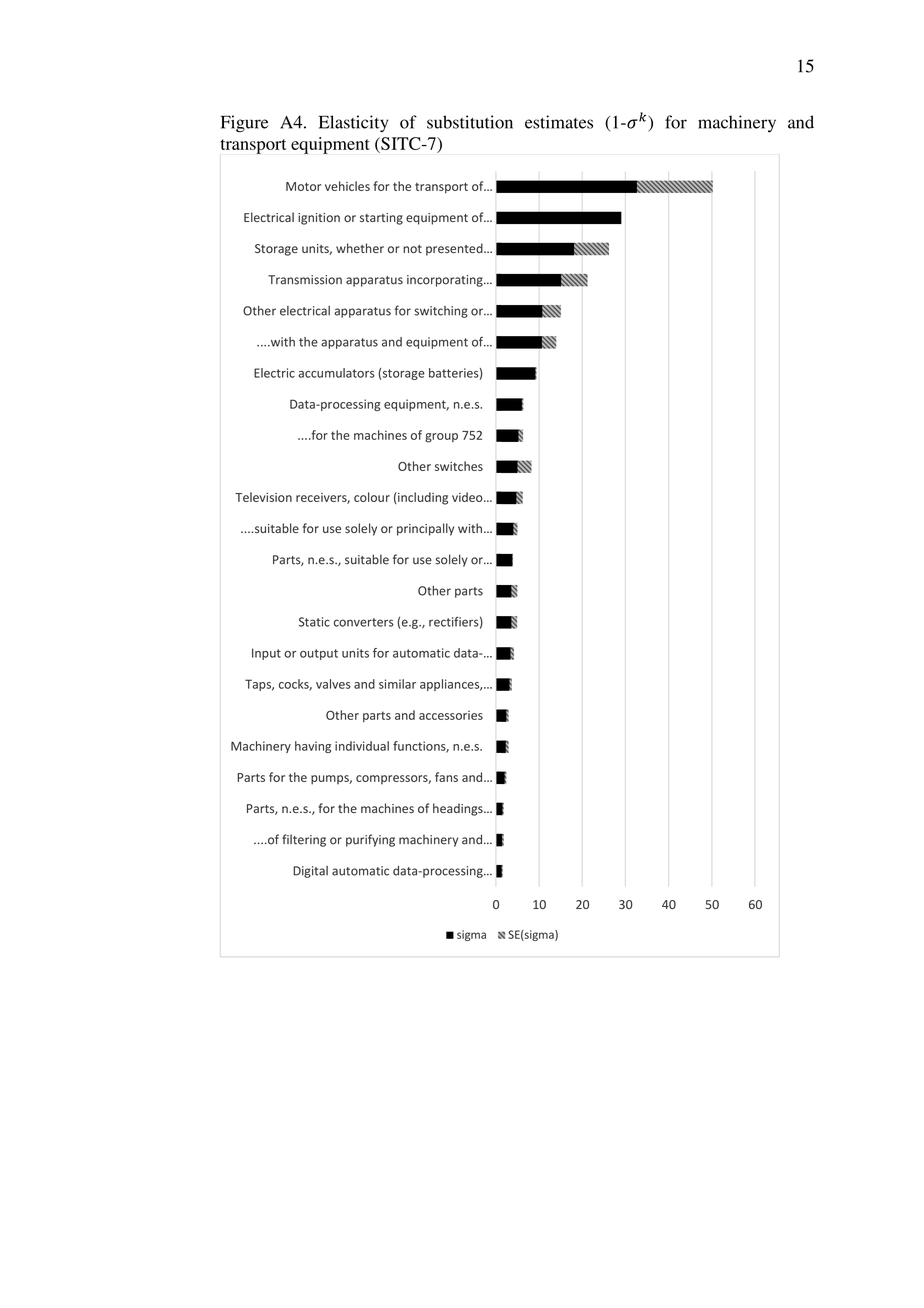  Describe the element at coordinates (263, 497) in the document. I see `Television` at that location.
